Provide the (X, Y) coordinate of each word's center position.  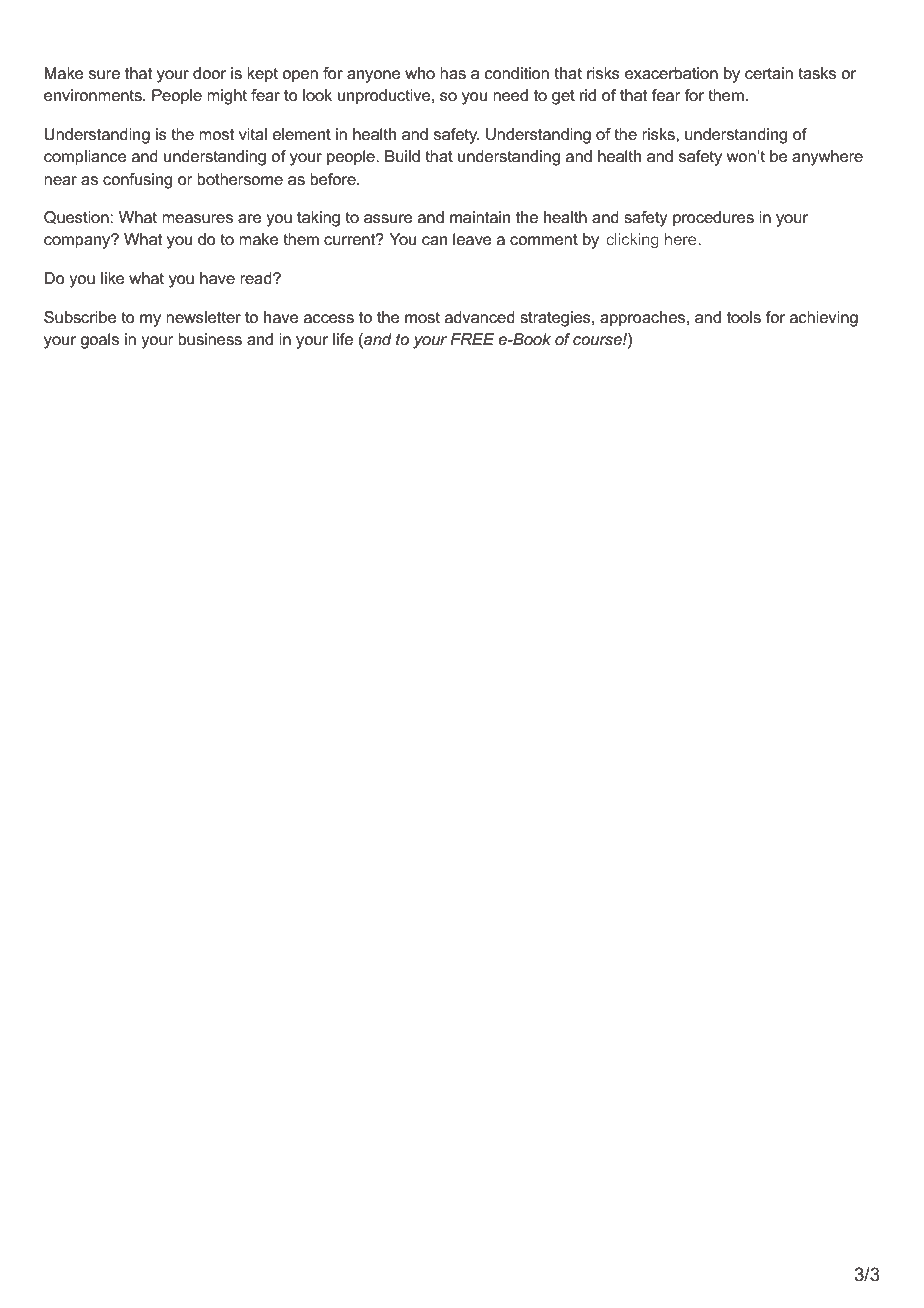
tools (744, 317)
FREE (472, 339)
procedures (713, 219)
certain (769, 73)
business (210, 339)
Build (402, 156)
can (434, 240)
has (453, 73)
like (113, 278)
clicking (632, 241)
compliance (85, 158)
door (209, 73)
